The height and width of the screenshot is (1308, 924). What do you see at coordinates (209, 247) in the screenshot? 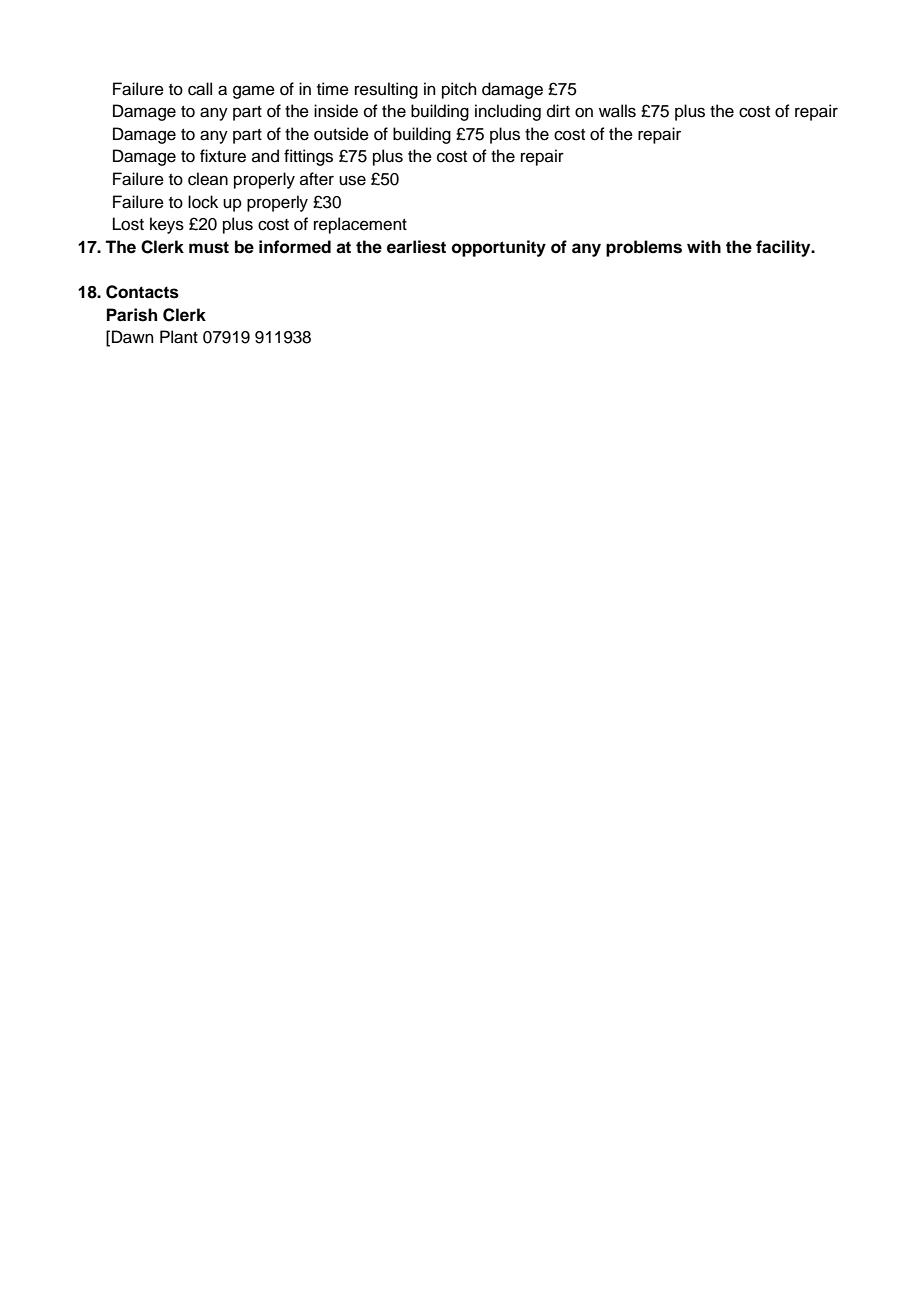
I see `must` at bounding box center [209, 247].
